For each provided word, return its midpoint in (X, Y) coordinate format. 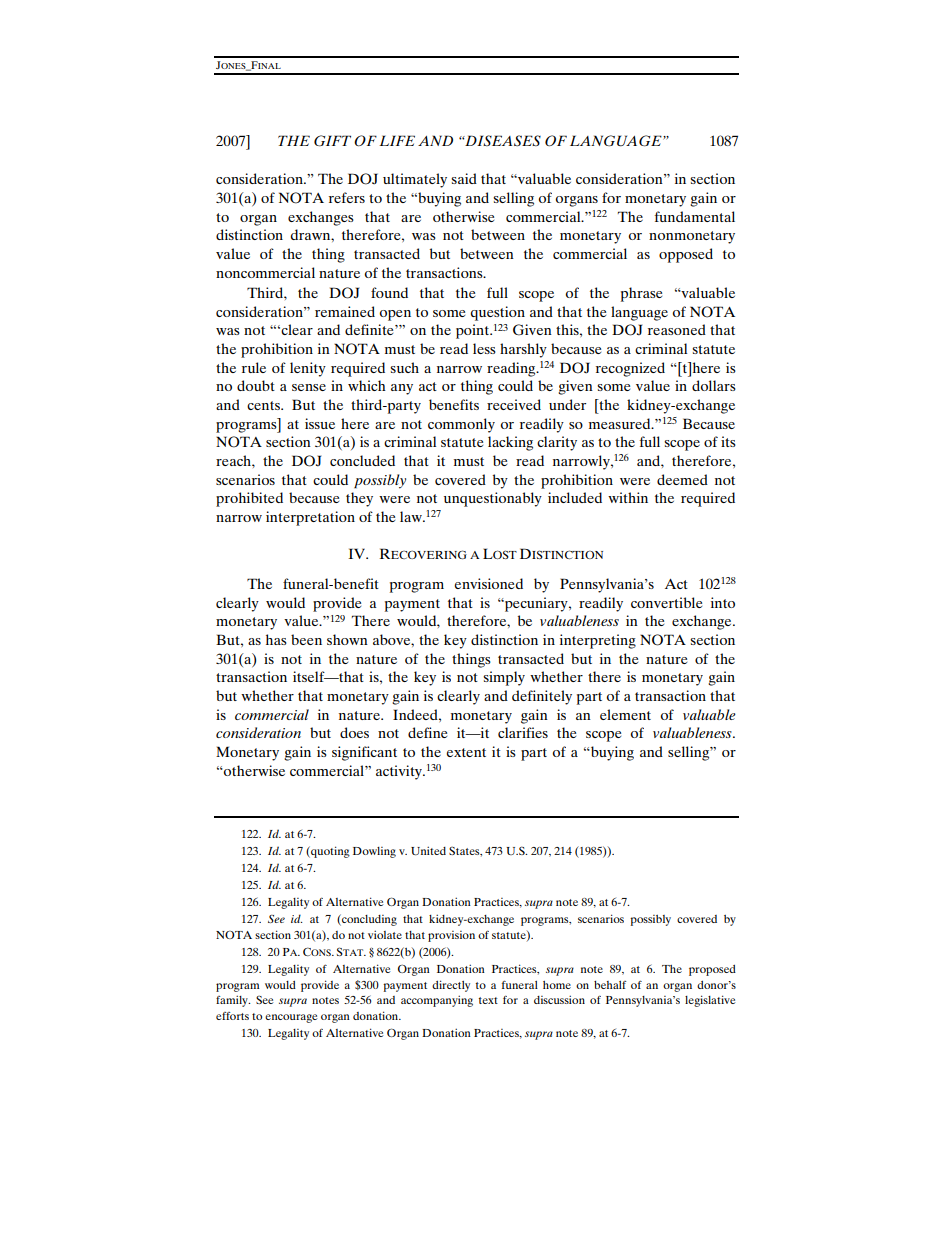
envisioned (488, 583)
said (464, 178)
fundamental (695, 216)
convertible (666, 602)
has (276, 639)
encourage (291, 1018)
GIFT (332, 141)
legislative (710, 1001)
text (488, 1000)
